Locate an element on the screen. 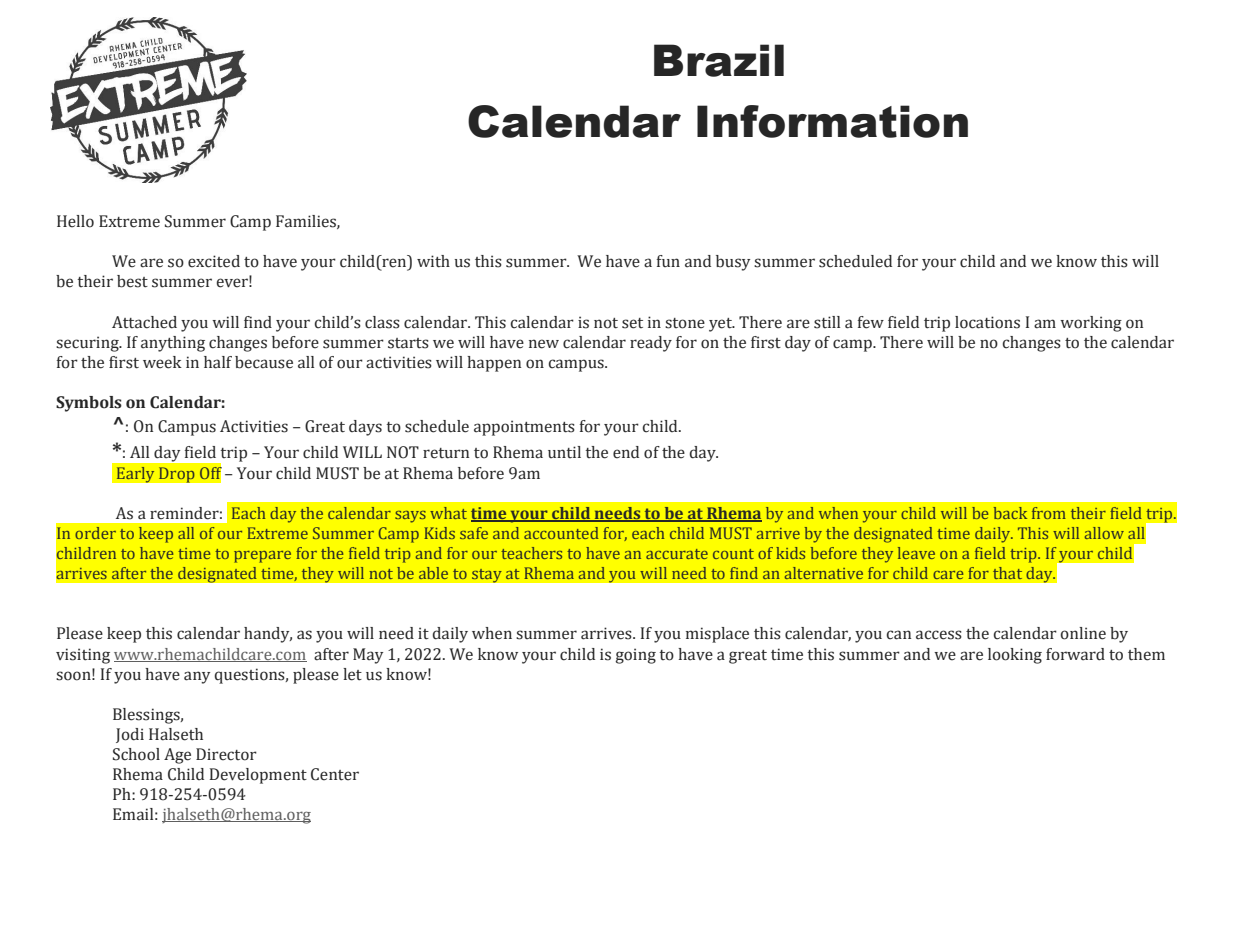 The width and height of the screenshot is (1233, 952). accurate is located at coordinates (677, 554).
